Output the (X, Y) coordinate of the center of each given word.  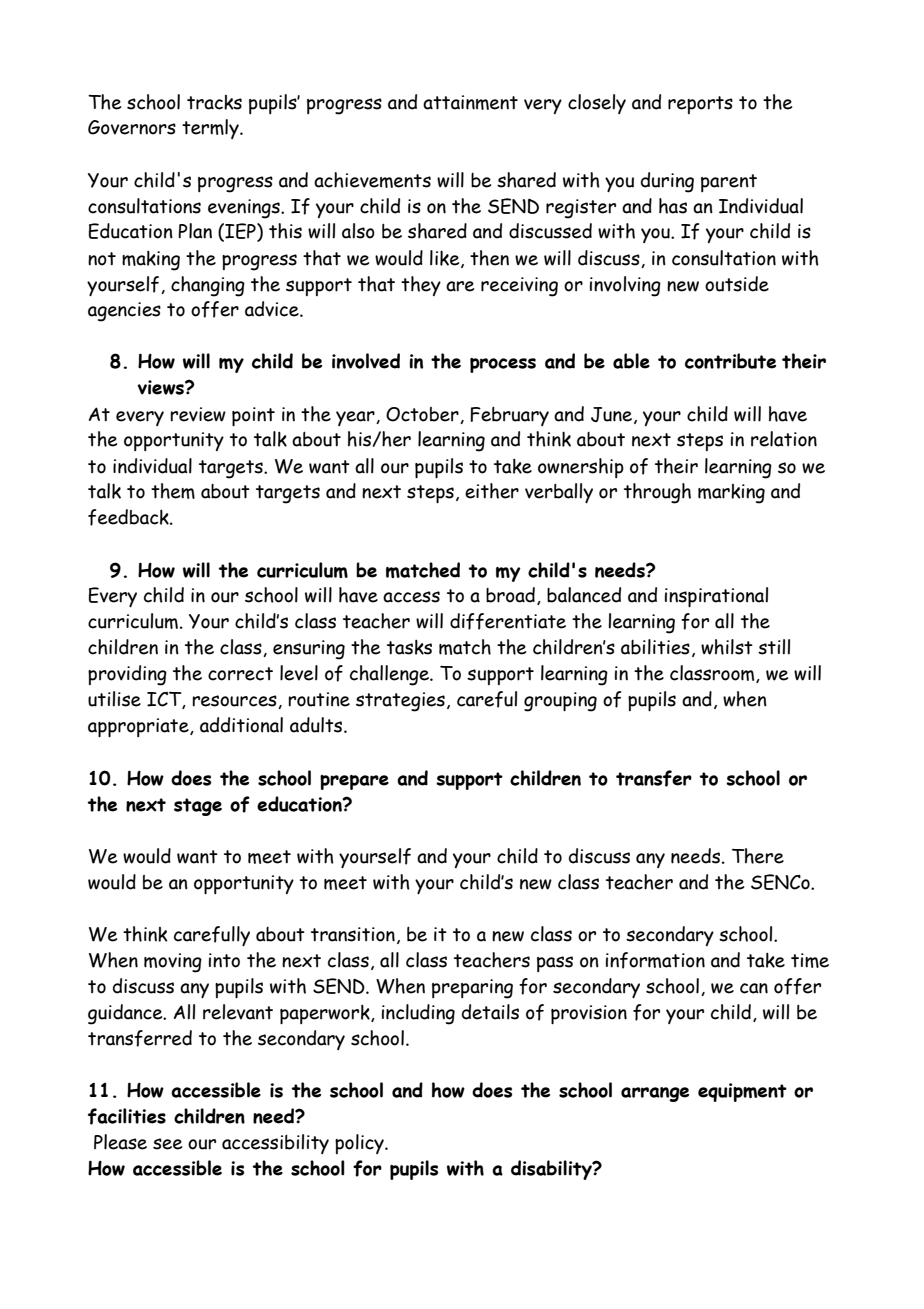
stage (198, 807)
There (758, 856)
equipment (742, 1092)
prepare (354, 782)
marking (731, 494)
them (173, 491)
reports (700, 105)
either (492, 491)
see (167, 1144)
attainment (470, 102)
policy (360, 1144)
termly (211, 129)
